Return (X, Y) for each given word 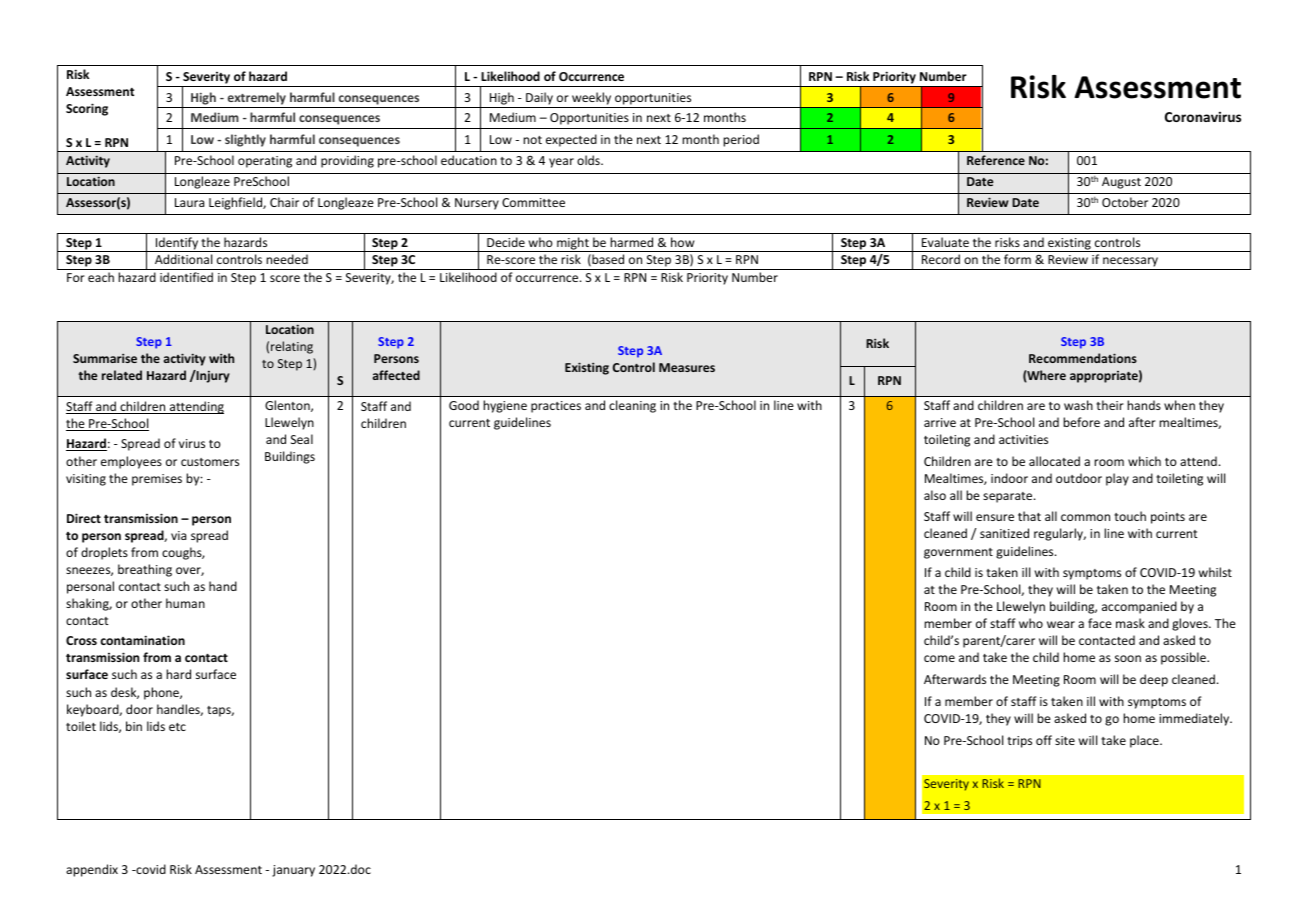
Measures (687, 367)
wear (1061, 624)
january (293, 871)
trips (1019, 742)
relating (292, 347)
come (939, 658)
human (185, 603)
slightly (245, 140)
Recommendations (1083, 358)
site (1065, 740)
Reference (996, 160)
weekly (591, 98)
